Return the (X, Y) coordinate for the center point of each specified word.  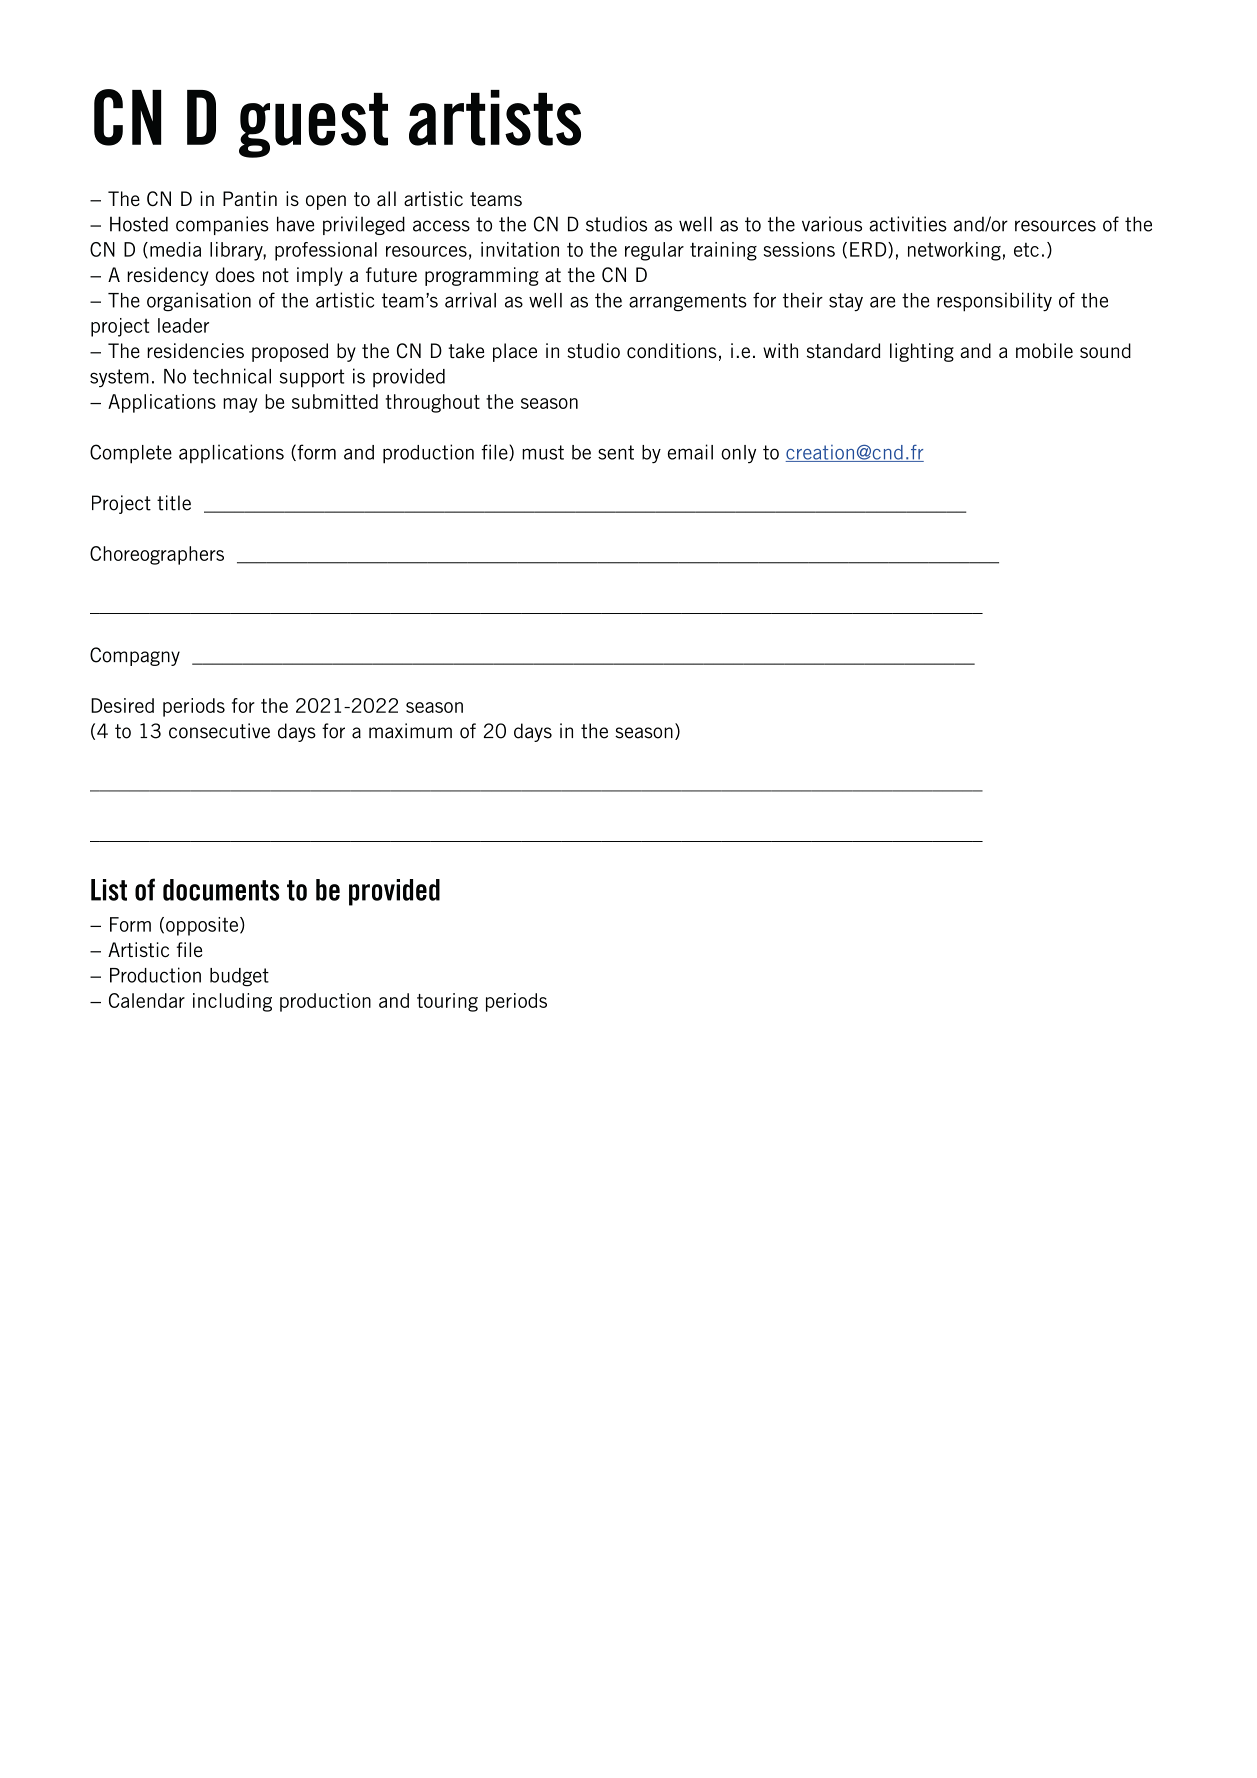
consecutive (219, 731)
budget (239, 977)
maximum (410, 731)
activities (908, 224)
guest (313, 125)
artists (495, 118)
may (240, 405)
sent (616, 452)
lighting (922, 352)
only (738, 454)
